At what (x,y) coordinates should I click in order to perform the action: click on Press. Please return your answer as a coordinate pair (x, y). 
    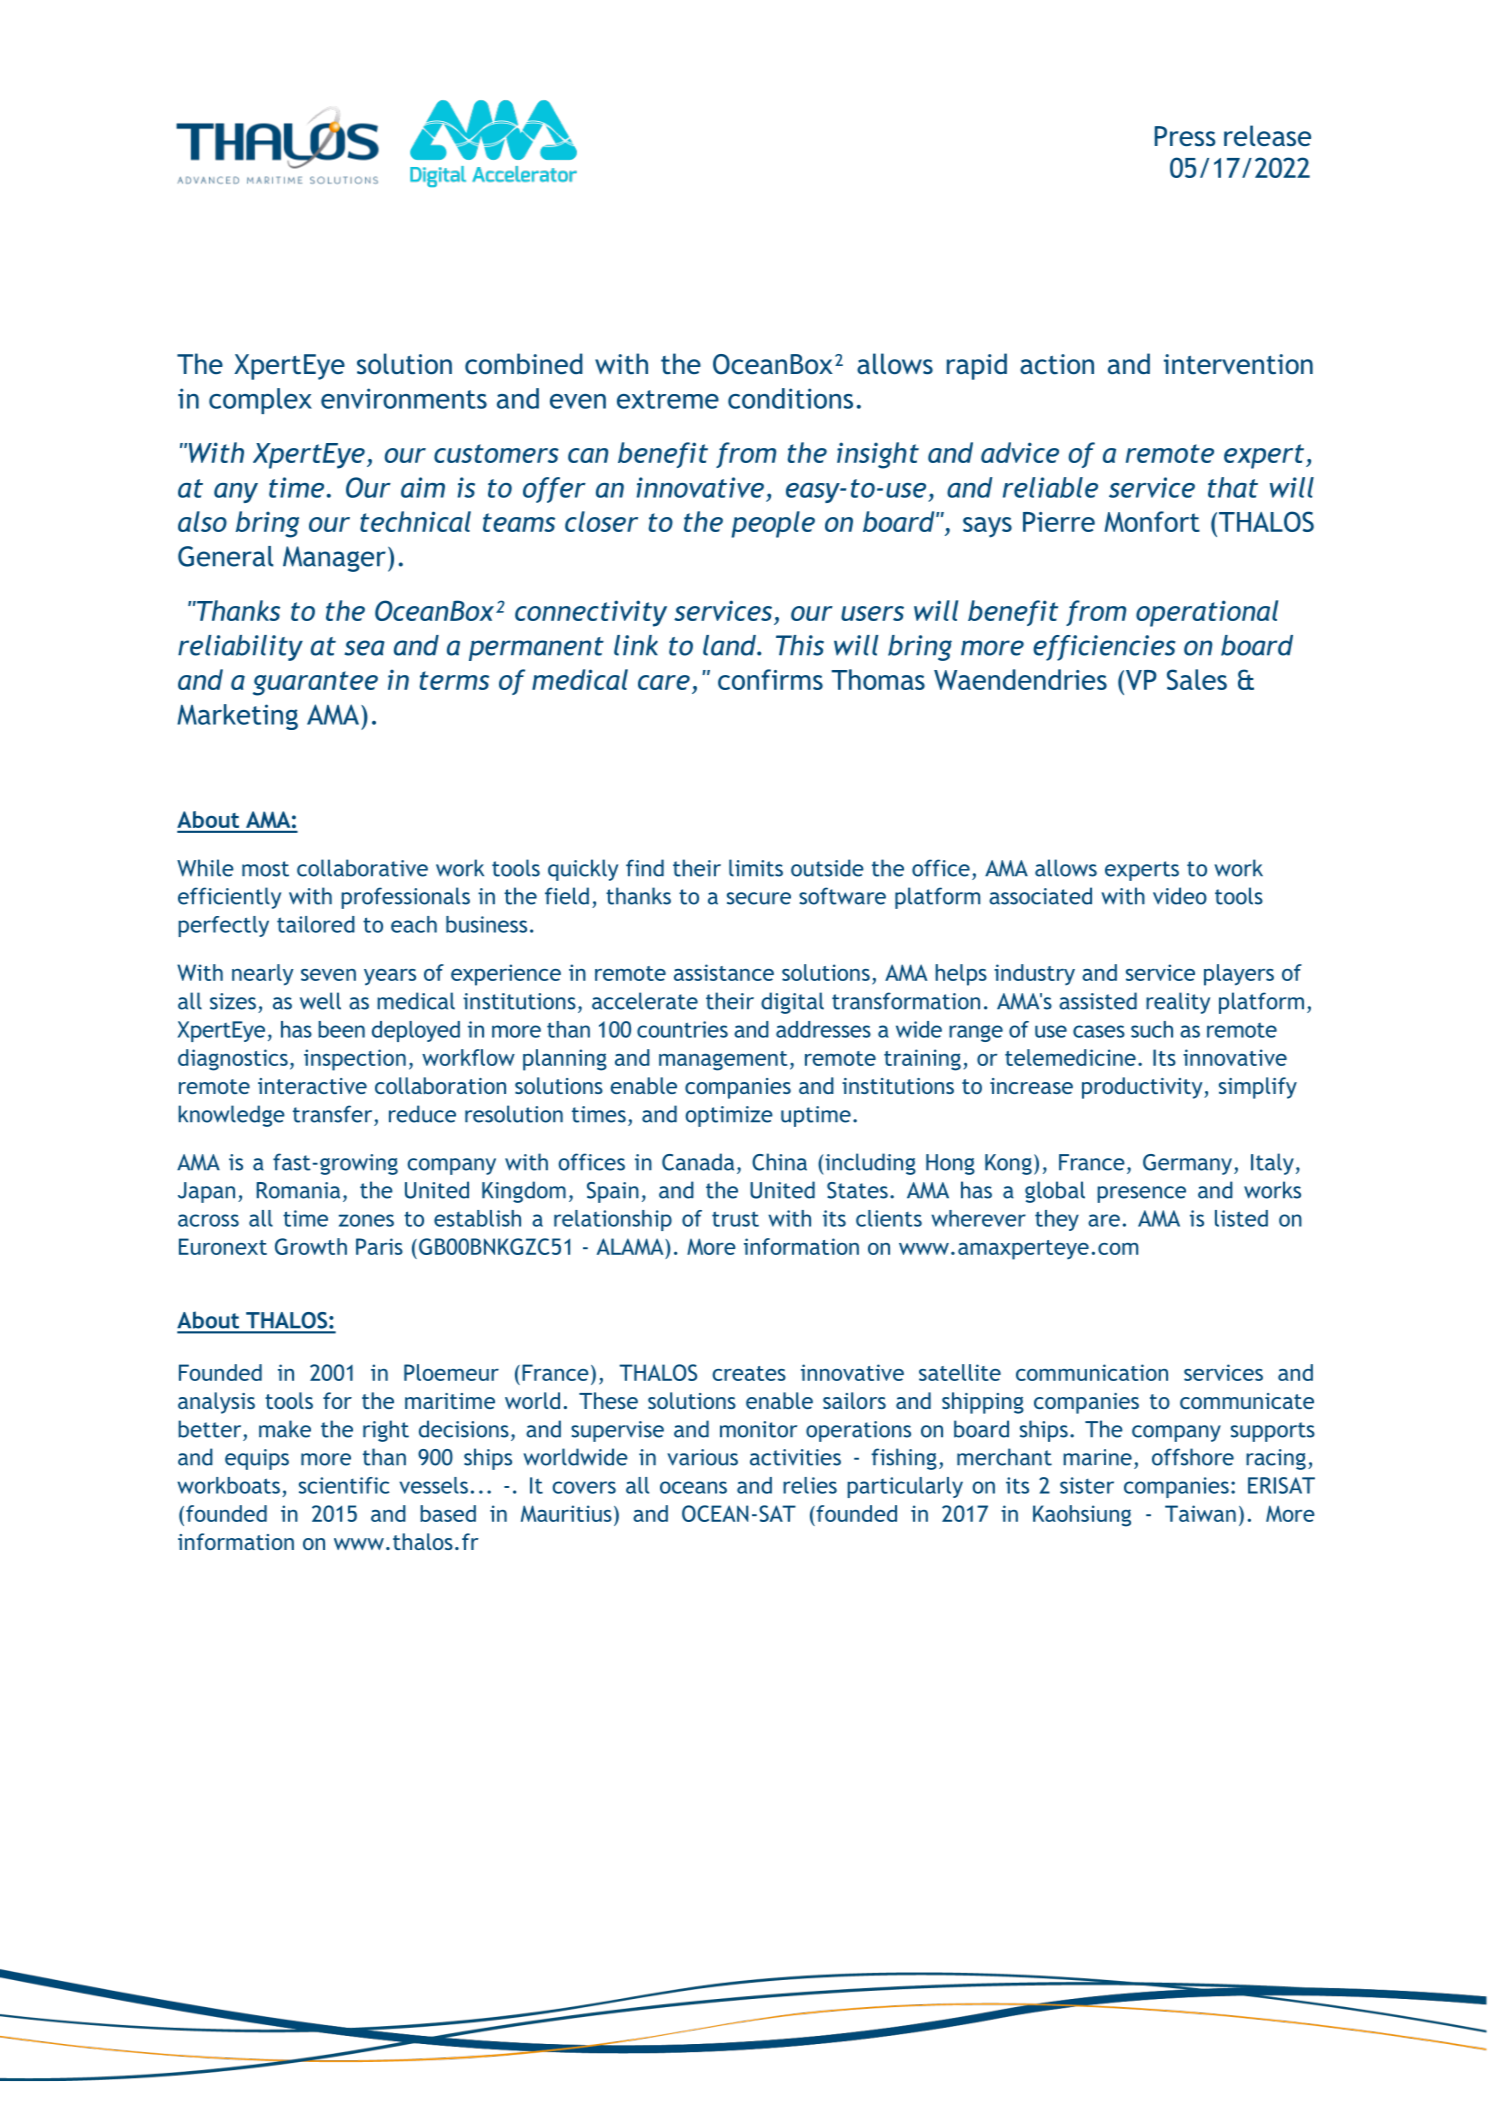
    Looking at the image, I should click on (1185, 136).
